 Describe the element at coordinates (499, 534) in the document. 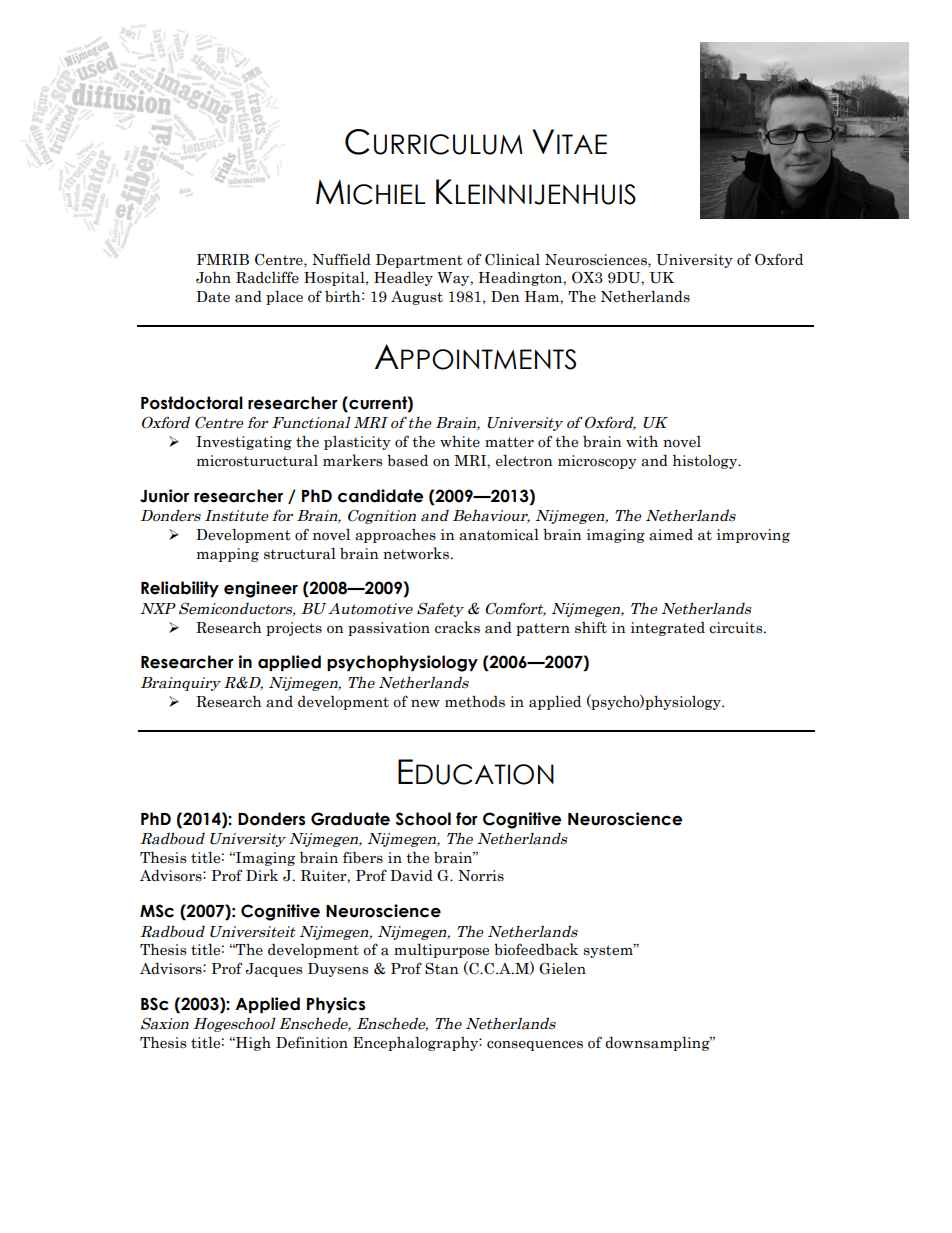

I see `anatomical` at that location.
